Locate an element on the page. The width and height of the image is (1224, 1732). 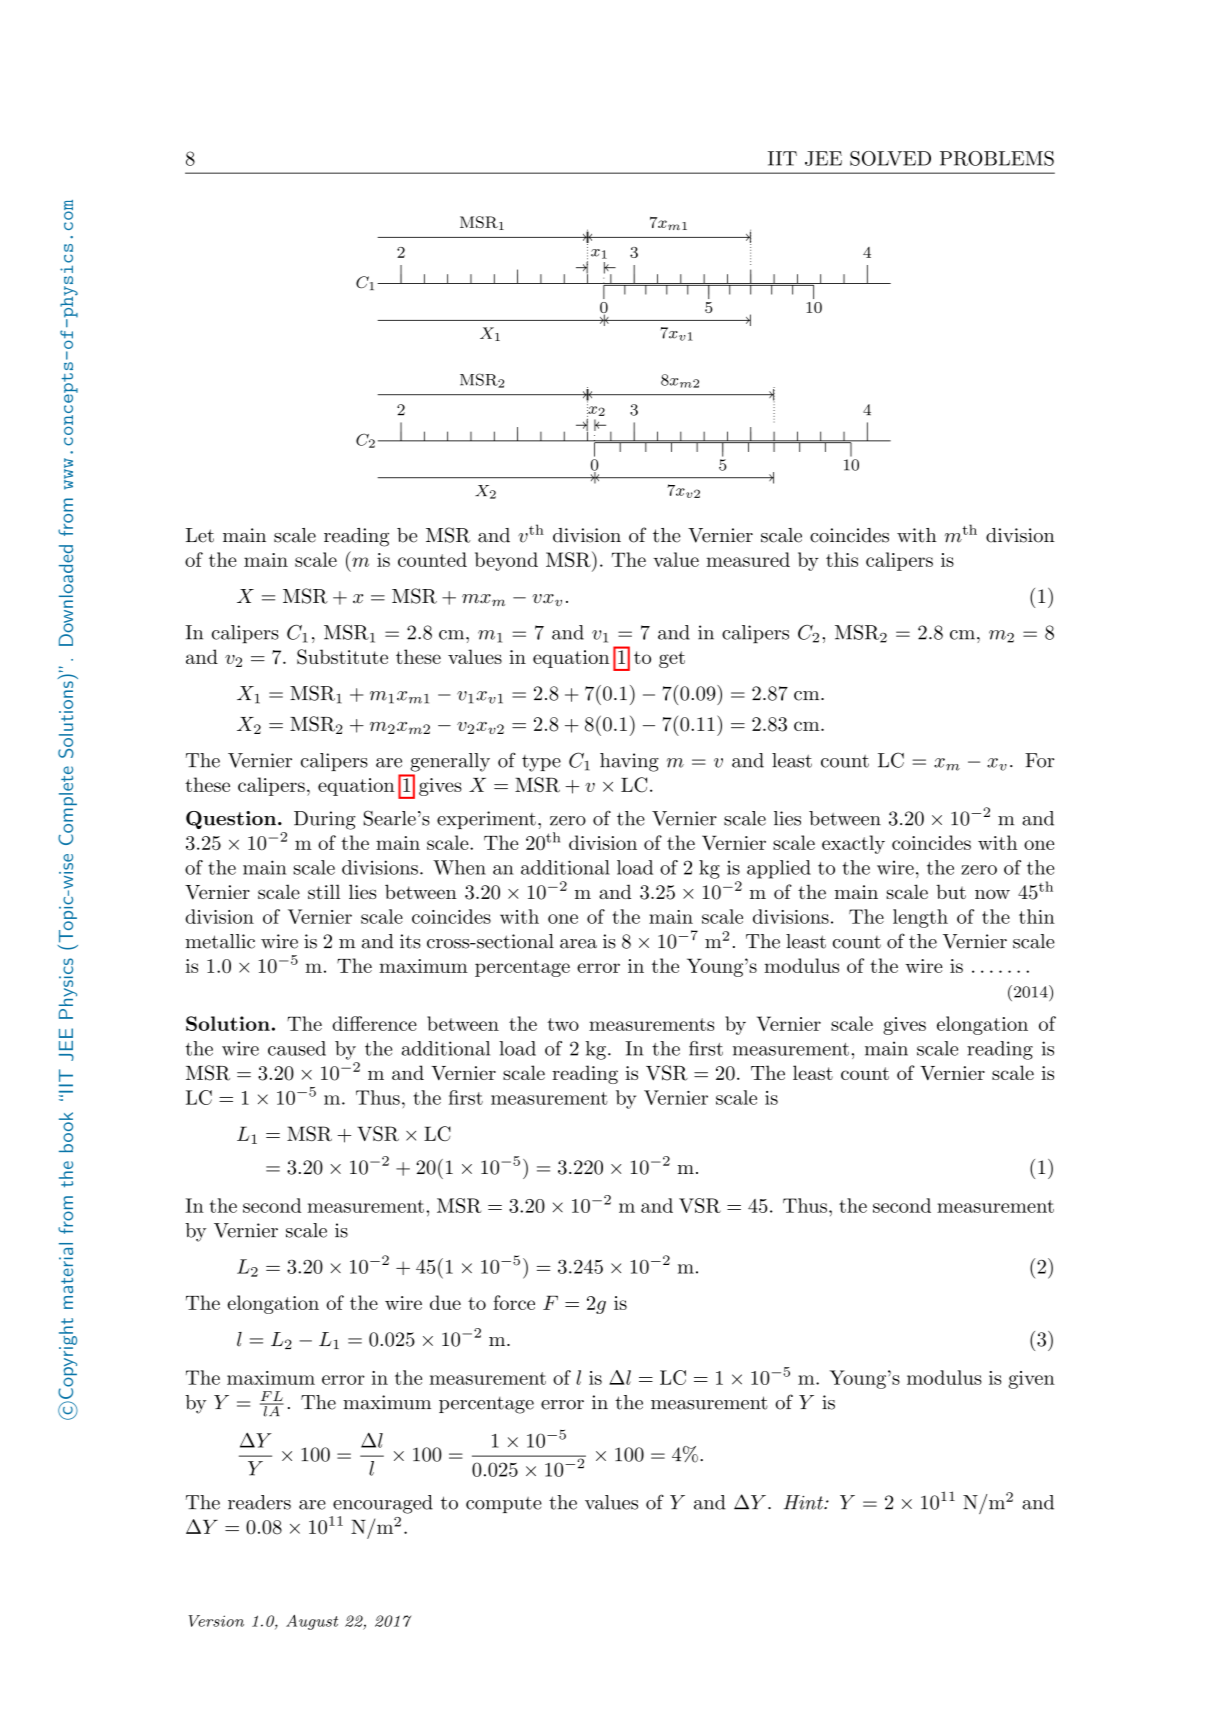
force is located at coordinates (514, 1302).
